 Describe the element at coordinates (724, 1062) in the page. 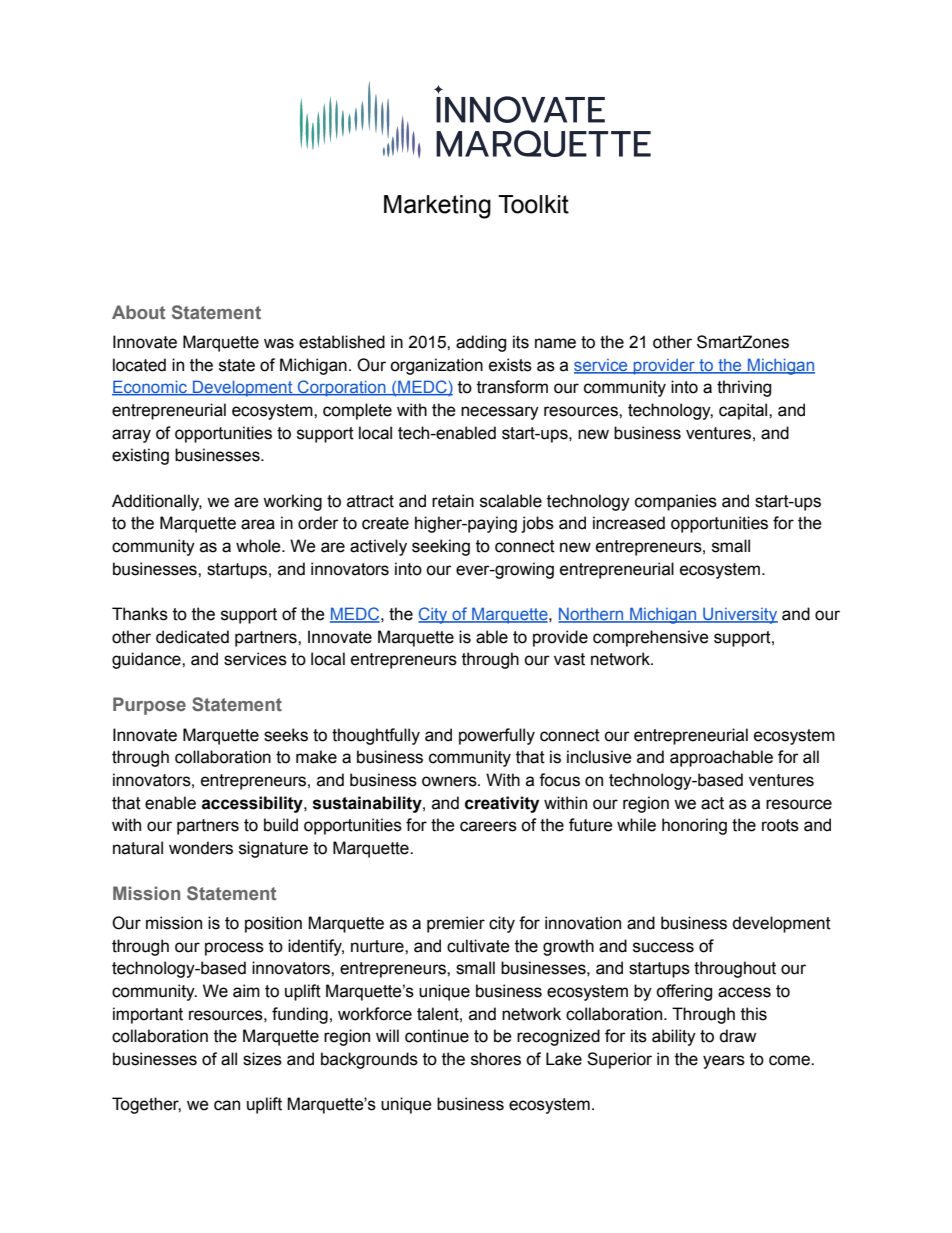

I see `years` at that location.
